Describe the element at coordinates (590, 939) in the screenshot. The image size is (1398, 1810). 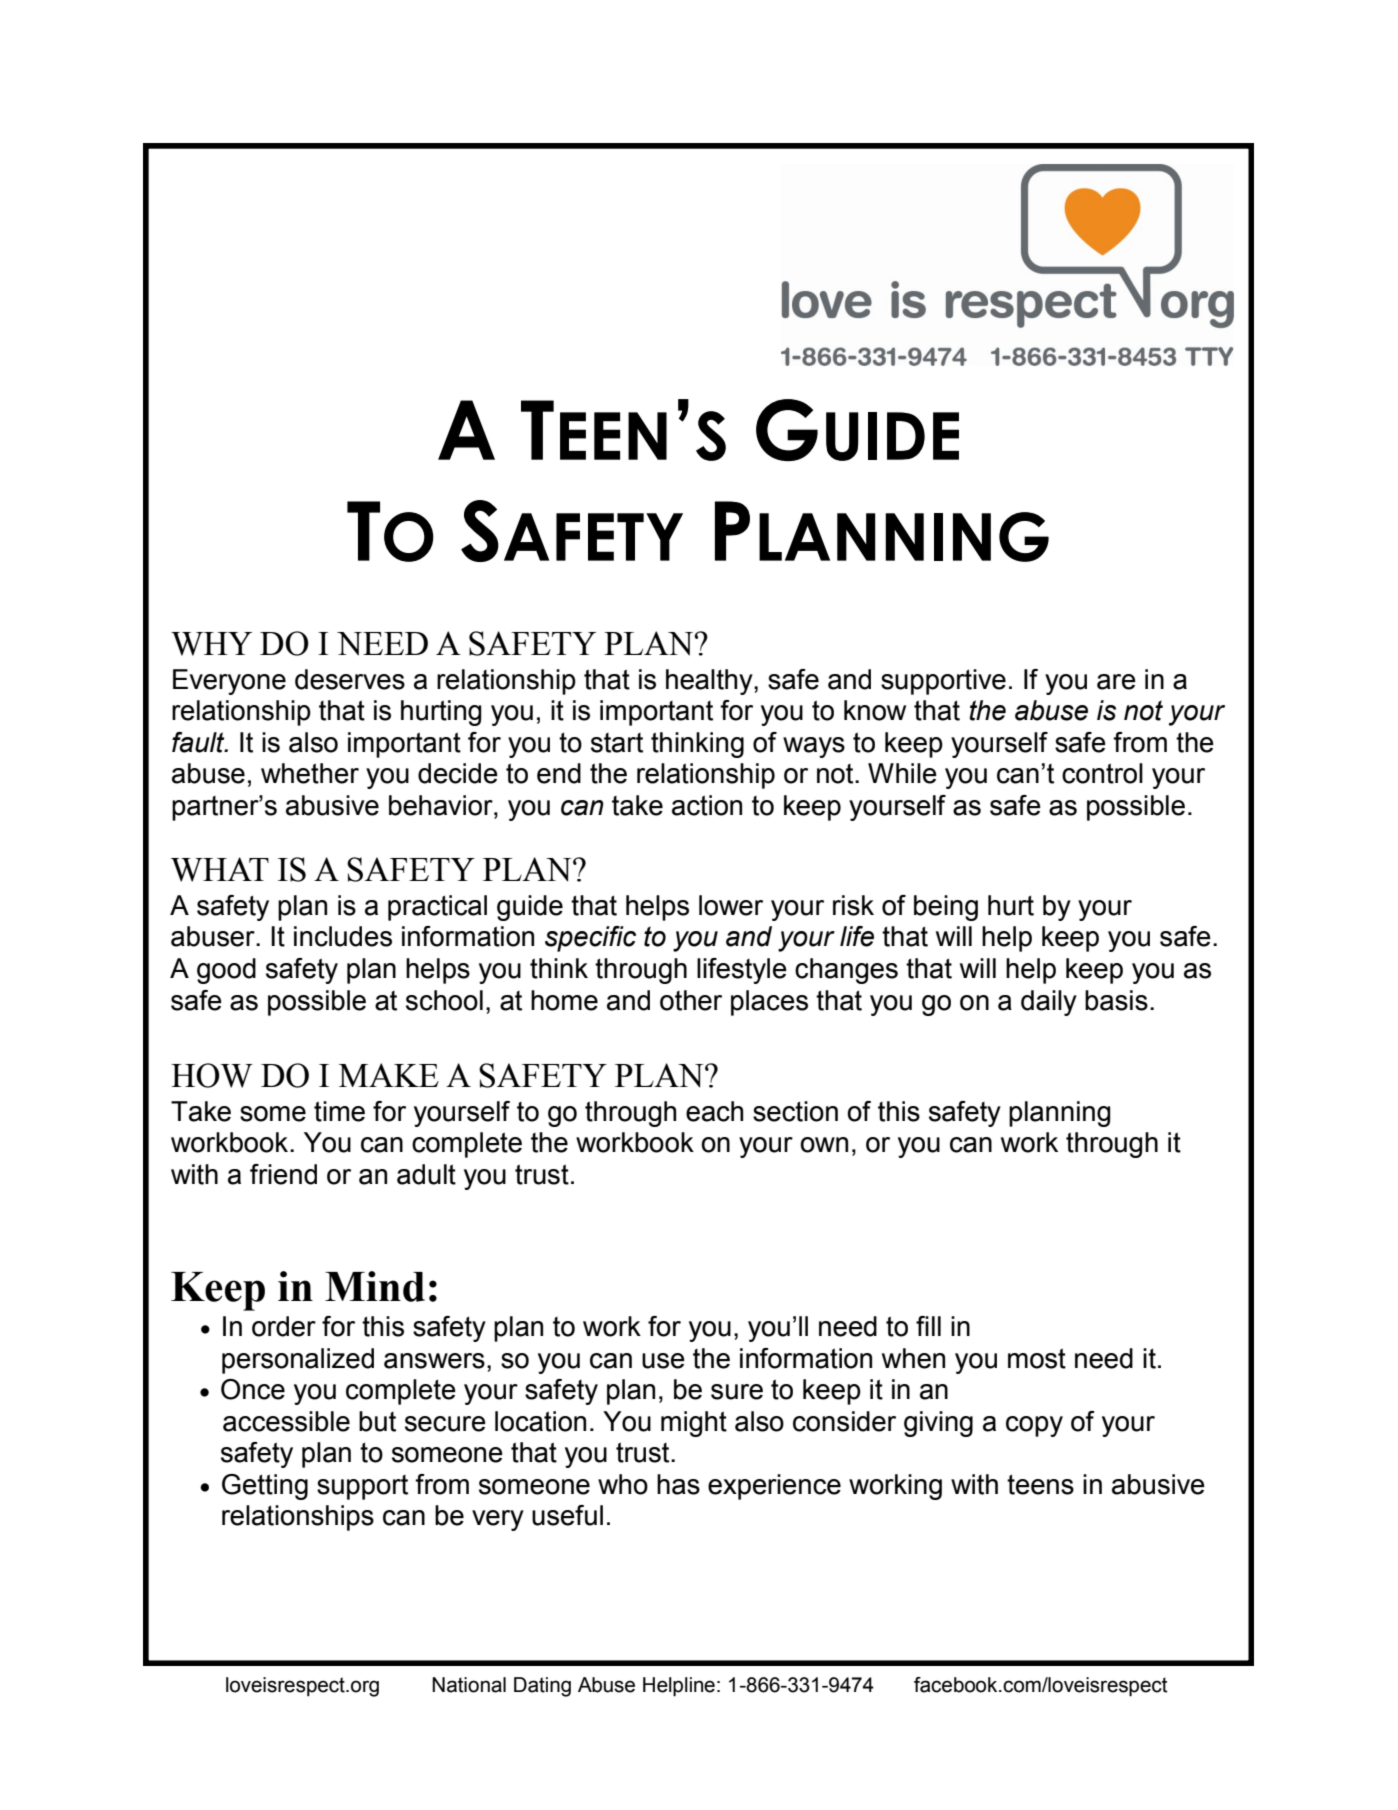
I see `specific` at that location.
